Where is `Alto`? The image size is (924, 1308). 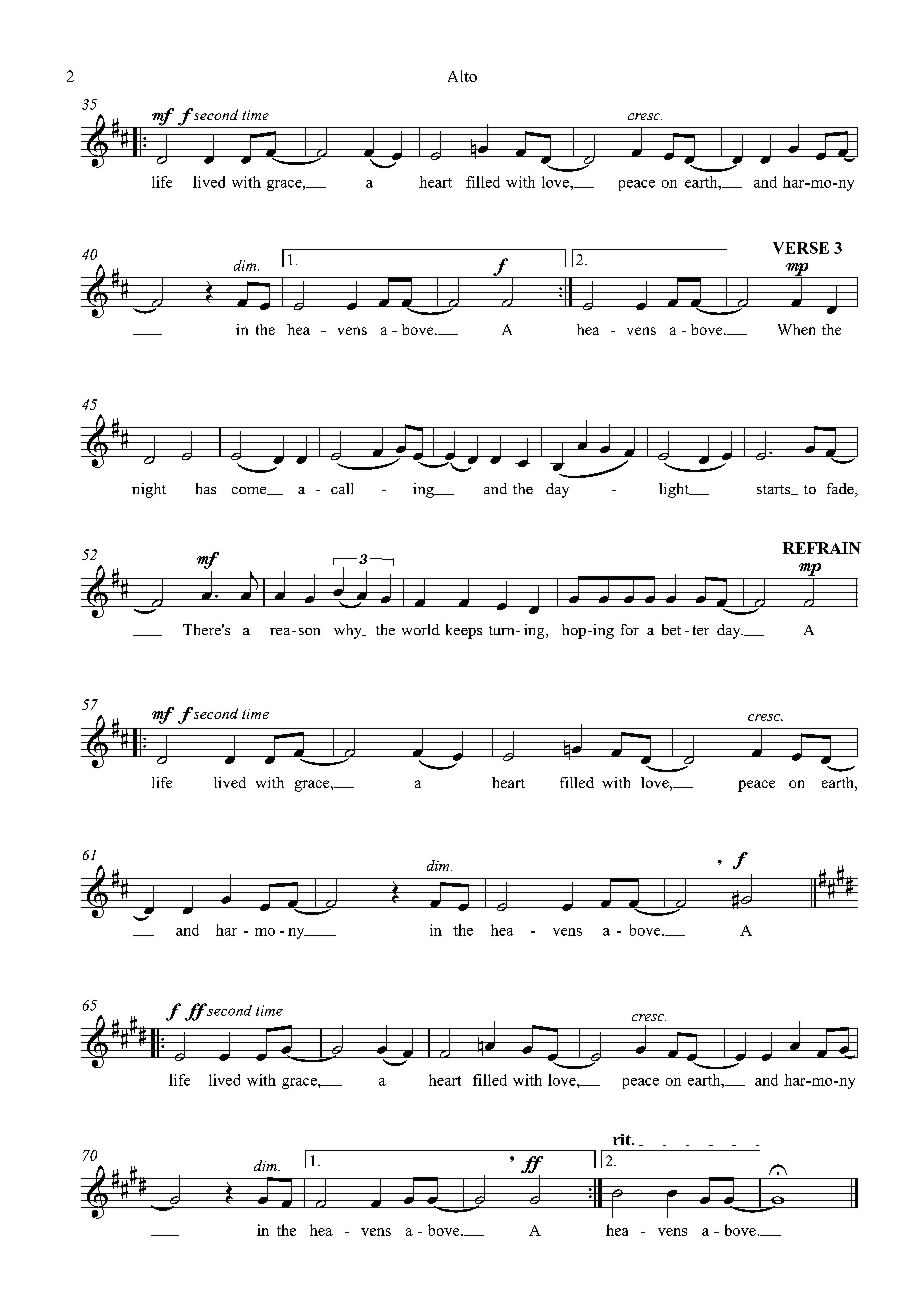 Alto is located at coordinates (462, 76).
